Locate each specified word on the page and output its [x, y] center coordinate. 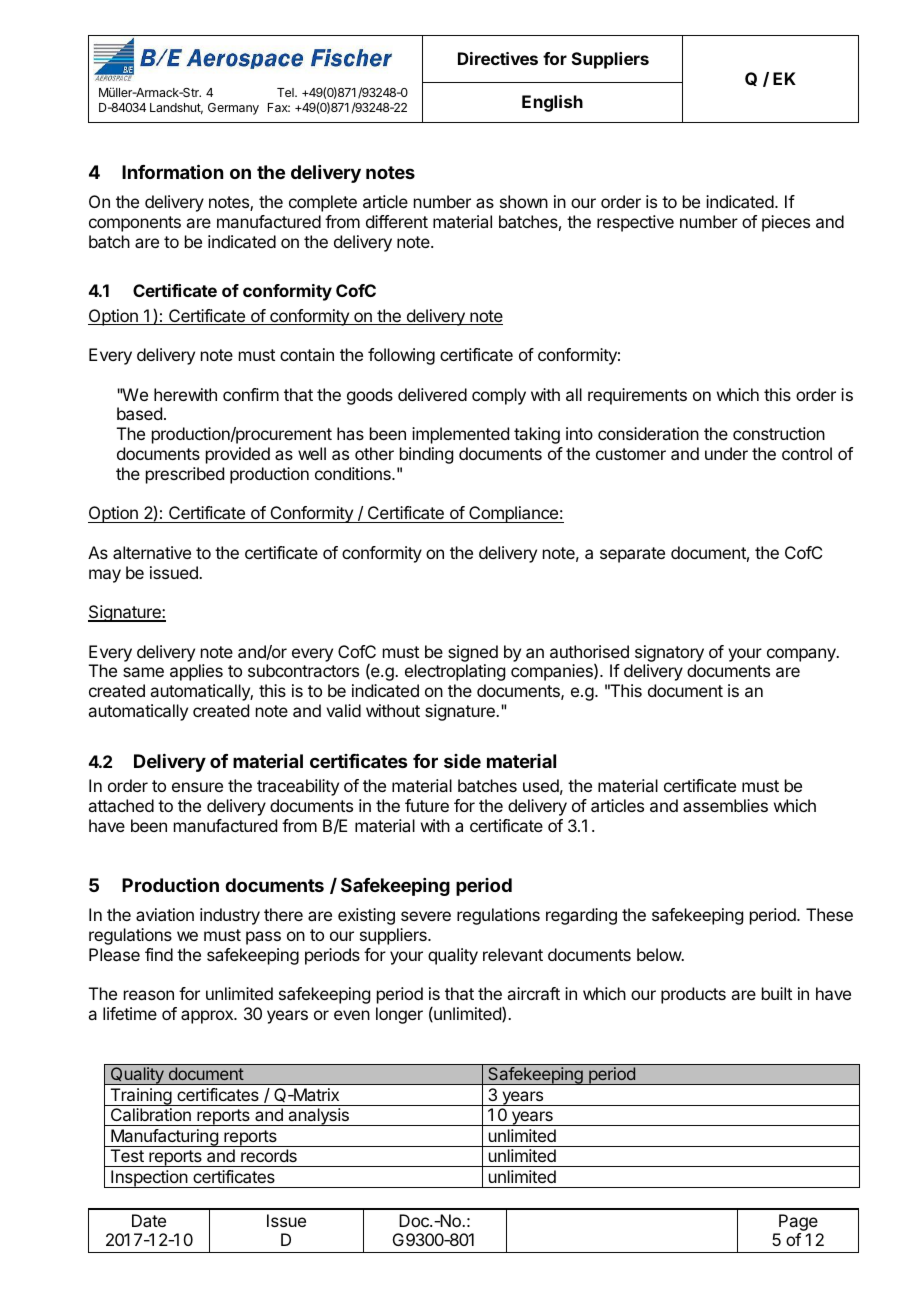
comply [499, 396]
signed [473, 653]
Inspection [149, 1179]
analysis [318, 1117]
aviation [165, 914]
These [829, 914]
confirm [251, 394]
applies [196, 672]
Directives [498, 58]
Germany [233, 109]
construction [779, 433]
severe [426, 916]
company [802, 655]
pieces [786, 223]
